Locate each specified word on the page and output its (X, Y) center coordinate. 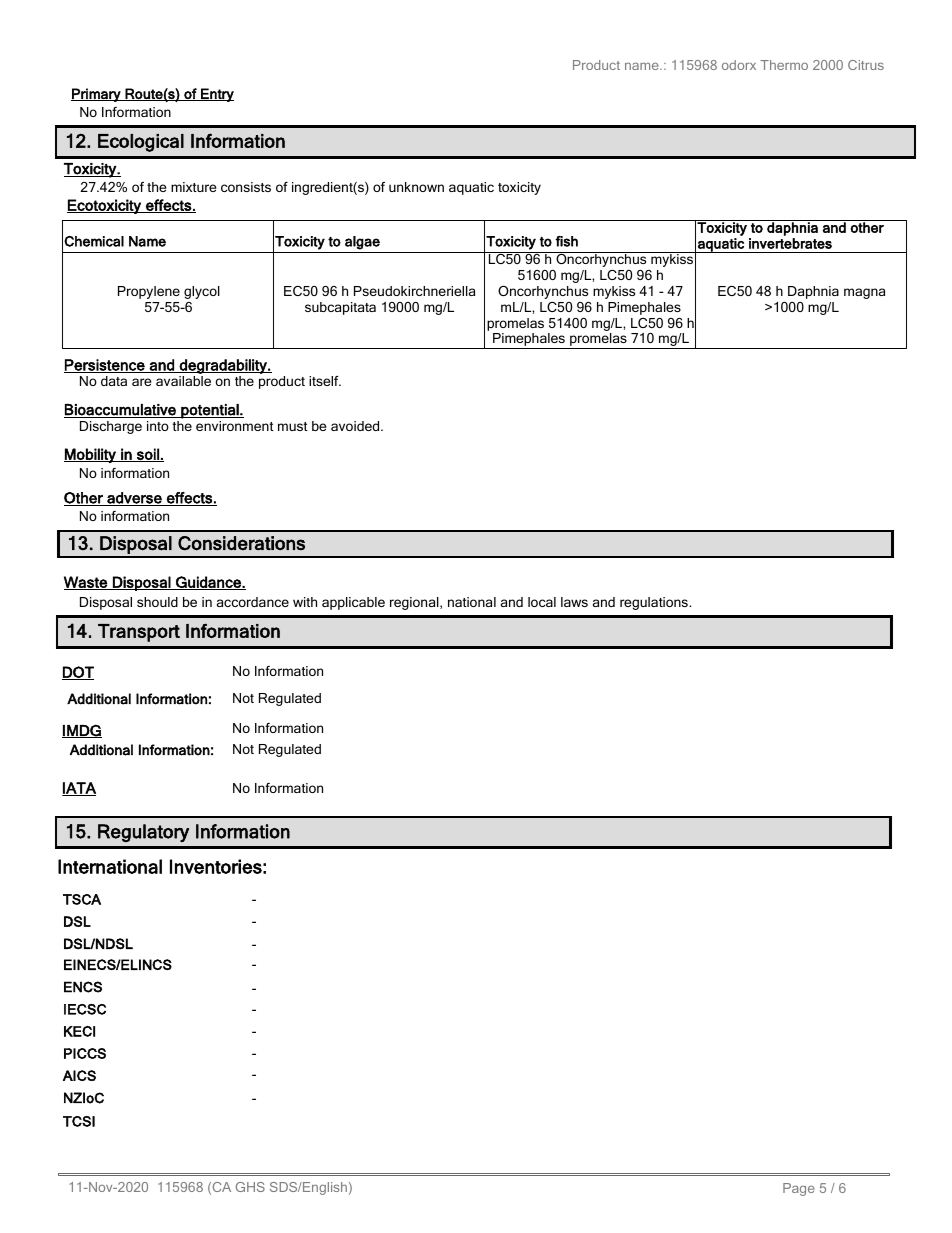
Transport (139, 633)
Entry (216, 95)
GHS (250, 1187)
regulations (655, 603)
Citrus (866, 65)
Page (798, 1189)
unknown (416, 187)
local (542, 602)
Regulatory (143, 833)
